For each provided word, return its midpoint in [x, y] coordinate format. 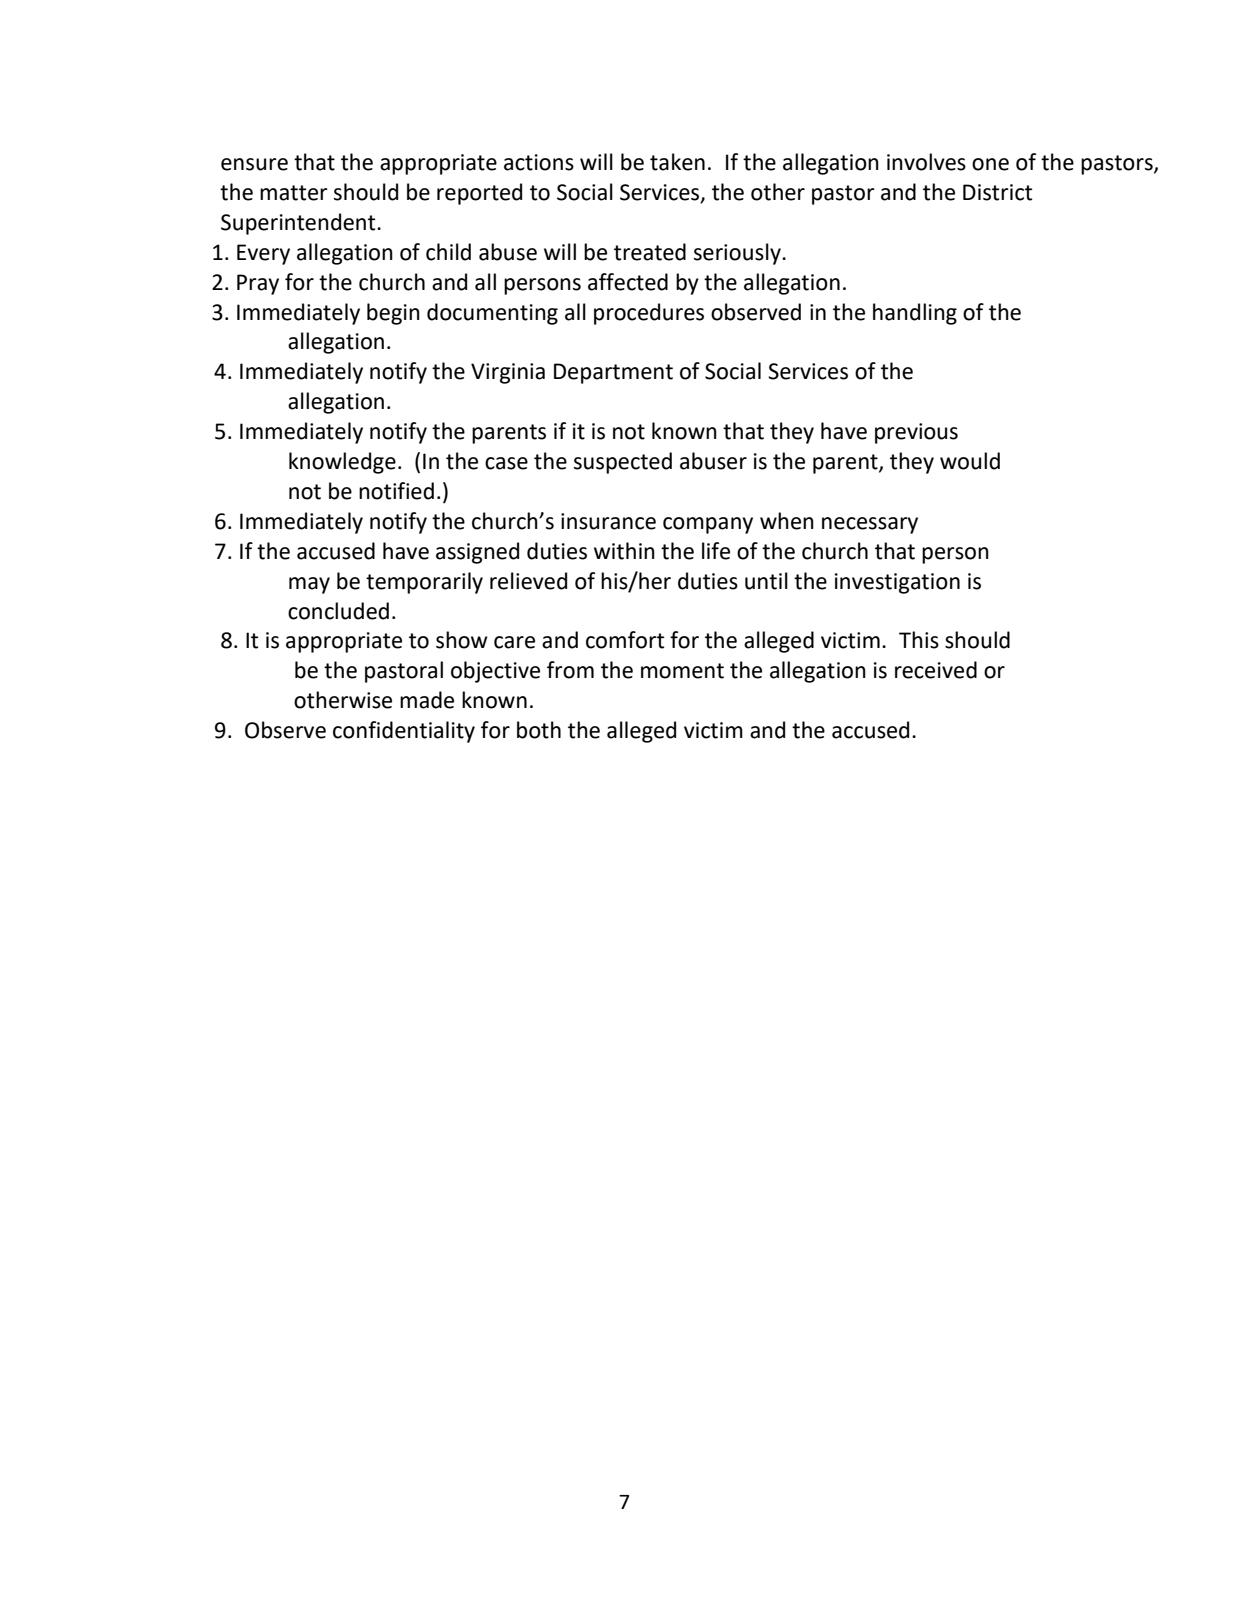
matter [294, 193]
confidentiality [404, 732]
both [539, 730]
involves [926, 162]
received [936, 670]
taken [677, 162]
